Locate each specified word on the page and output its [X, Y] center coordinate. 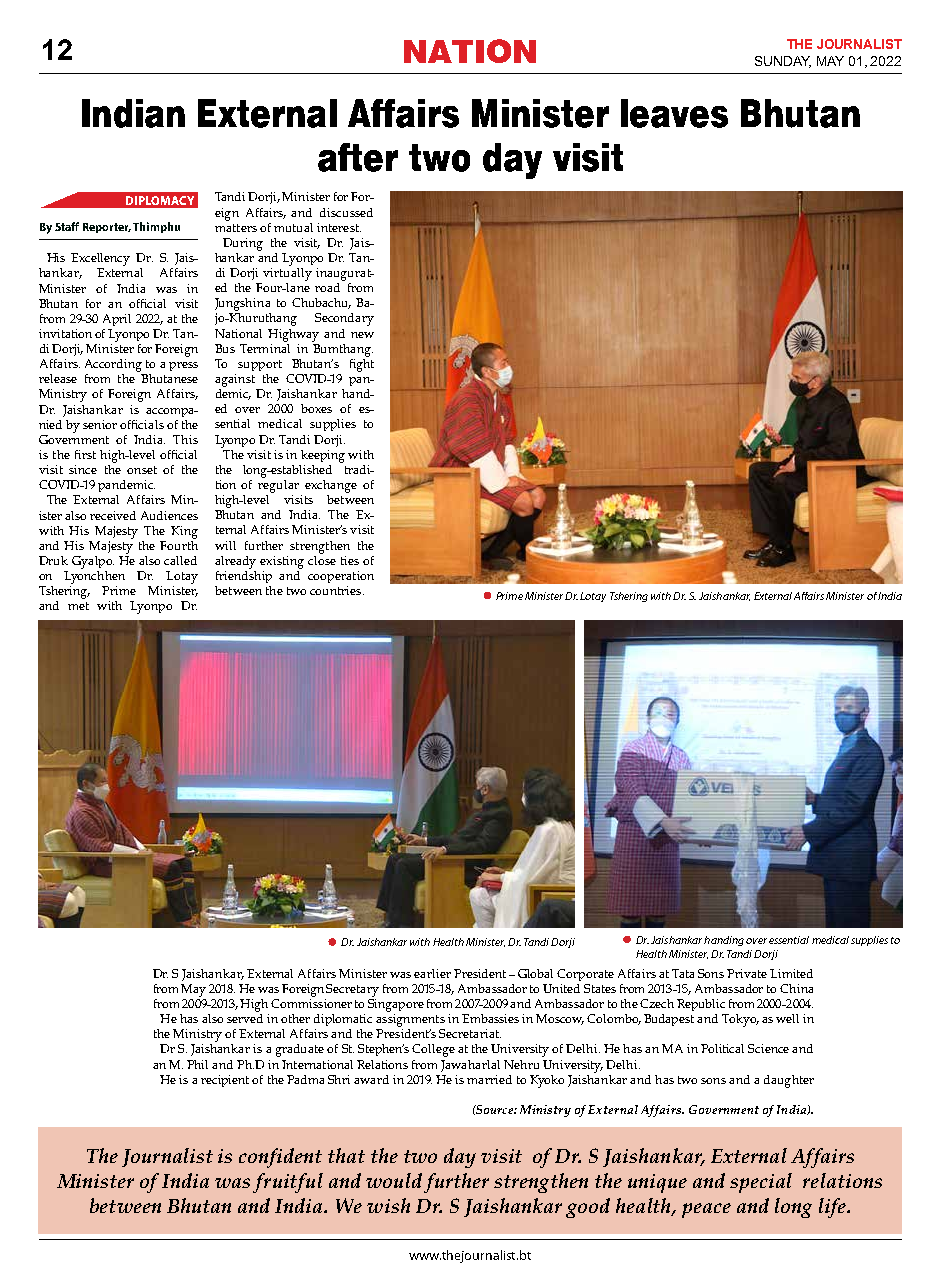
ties [350, 560]
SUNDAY [783, 62]
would [394, 1180]
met [78, 606]
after [358, 157]
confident [280, 1158]
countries [337, 590]
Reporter [107, 228]
